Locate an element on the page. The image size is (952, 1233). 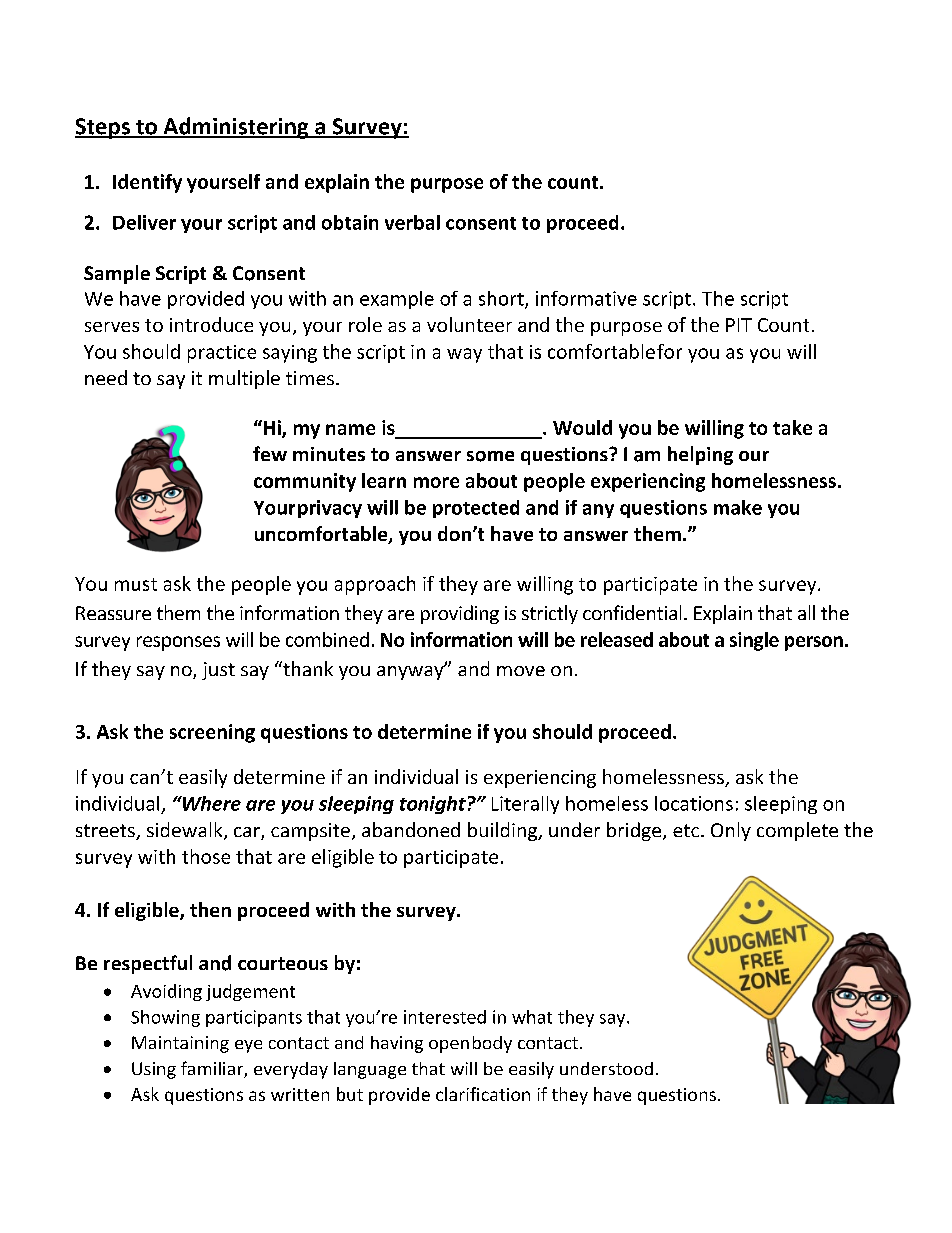
what is located at coordinates (532, 1017).
